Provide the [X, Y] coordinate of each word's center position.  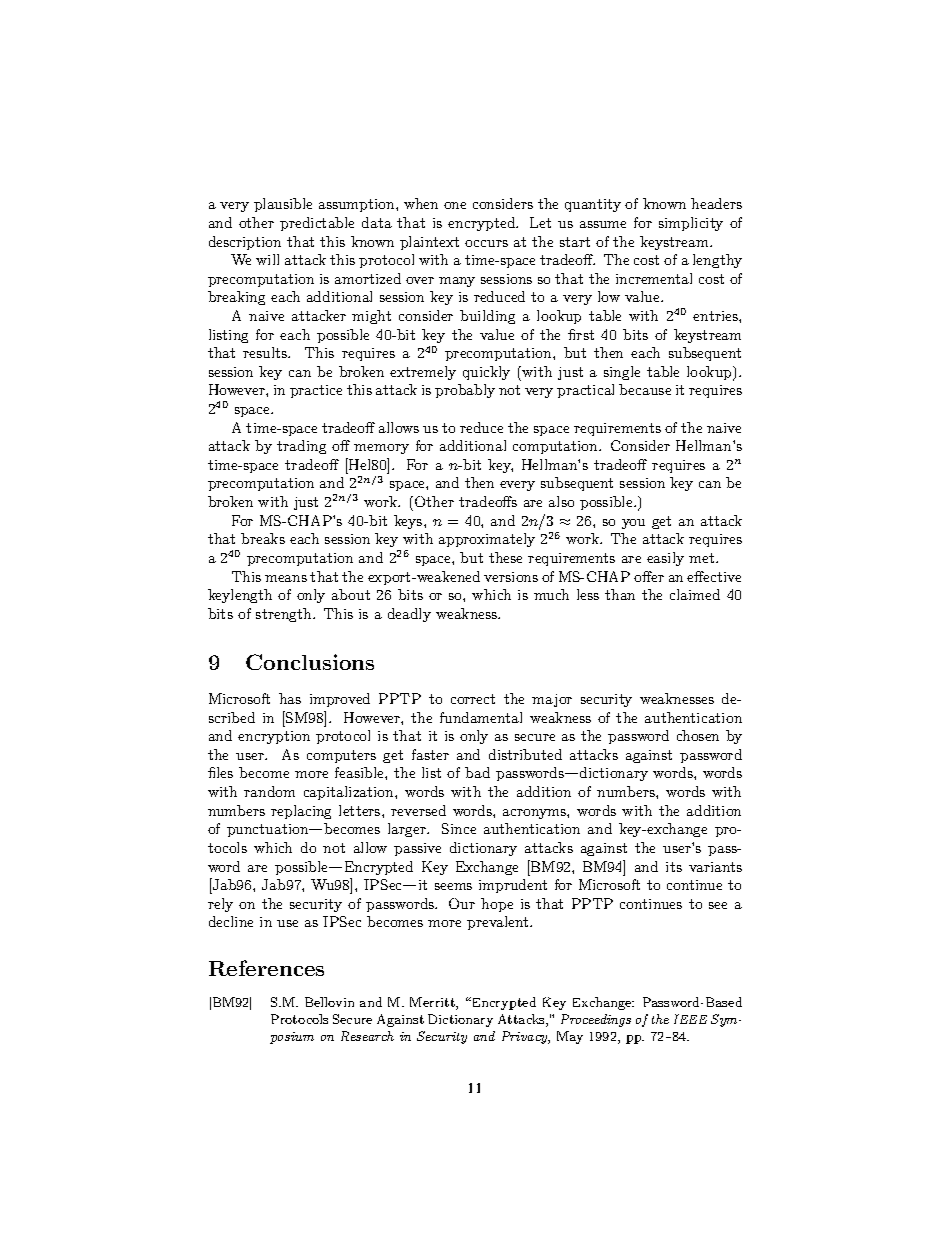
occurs [486, 243]
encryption [274, 737]
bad [477, 772]
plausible [283, 205]
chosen [698, 735]
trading [301, 447]
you [633, 524]
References [266, 968]
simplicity [691, 224]
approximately [487, 540]
